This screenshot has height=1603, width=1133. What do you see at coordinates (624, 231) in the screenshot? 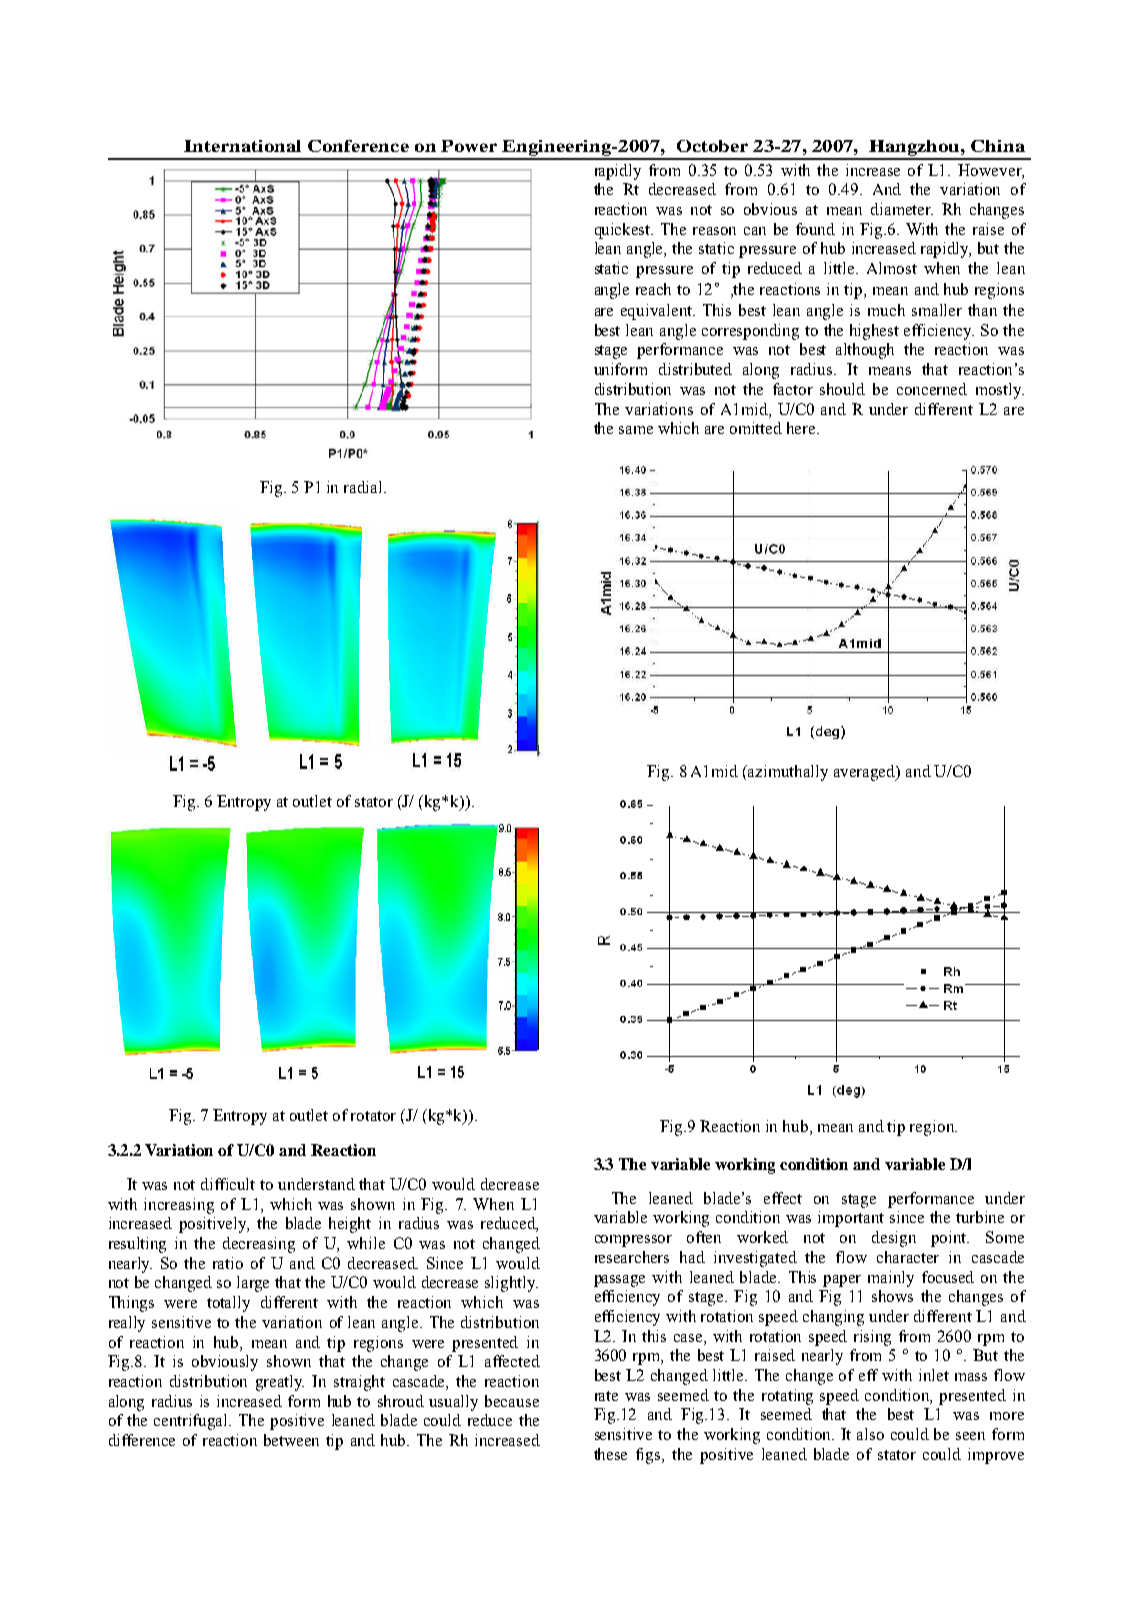
I see `quickest` at bounding box center [624, 231].
